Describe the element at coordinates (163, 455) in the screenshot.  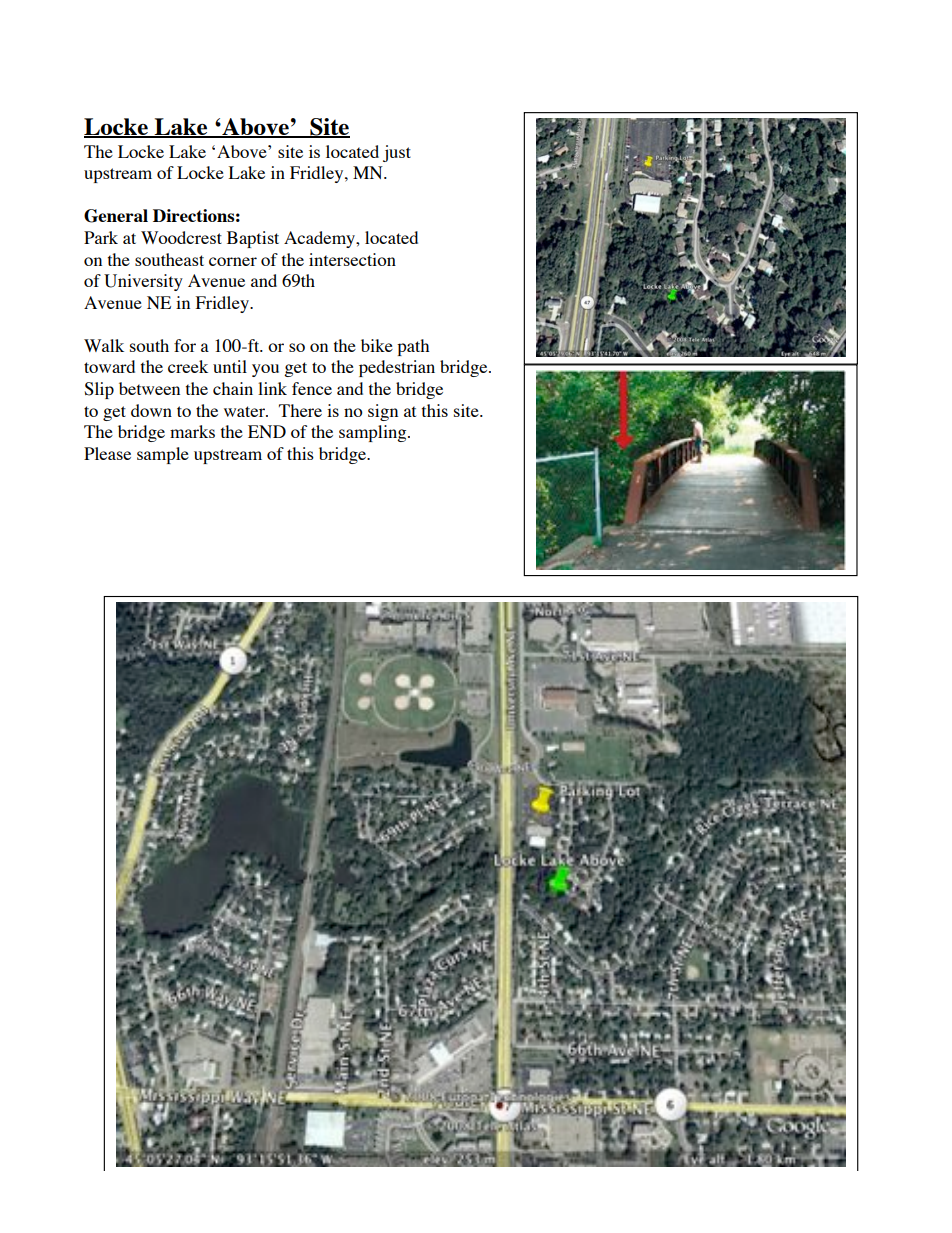
I see `sample` at that location.
